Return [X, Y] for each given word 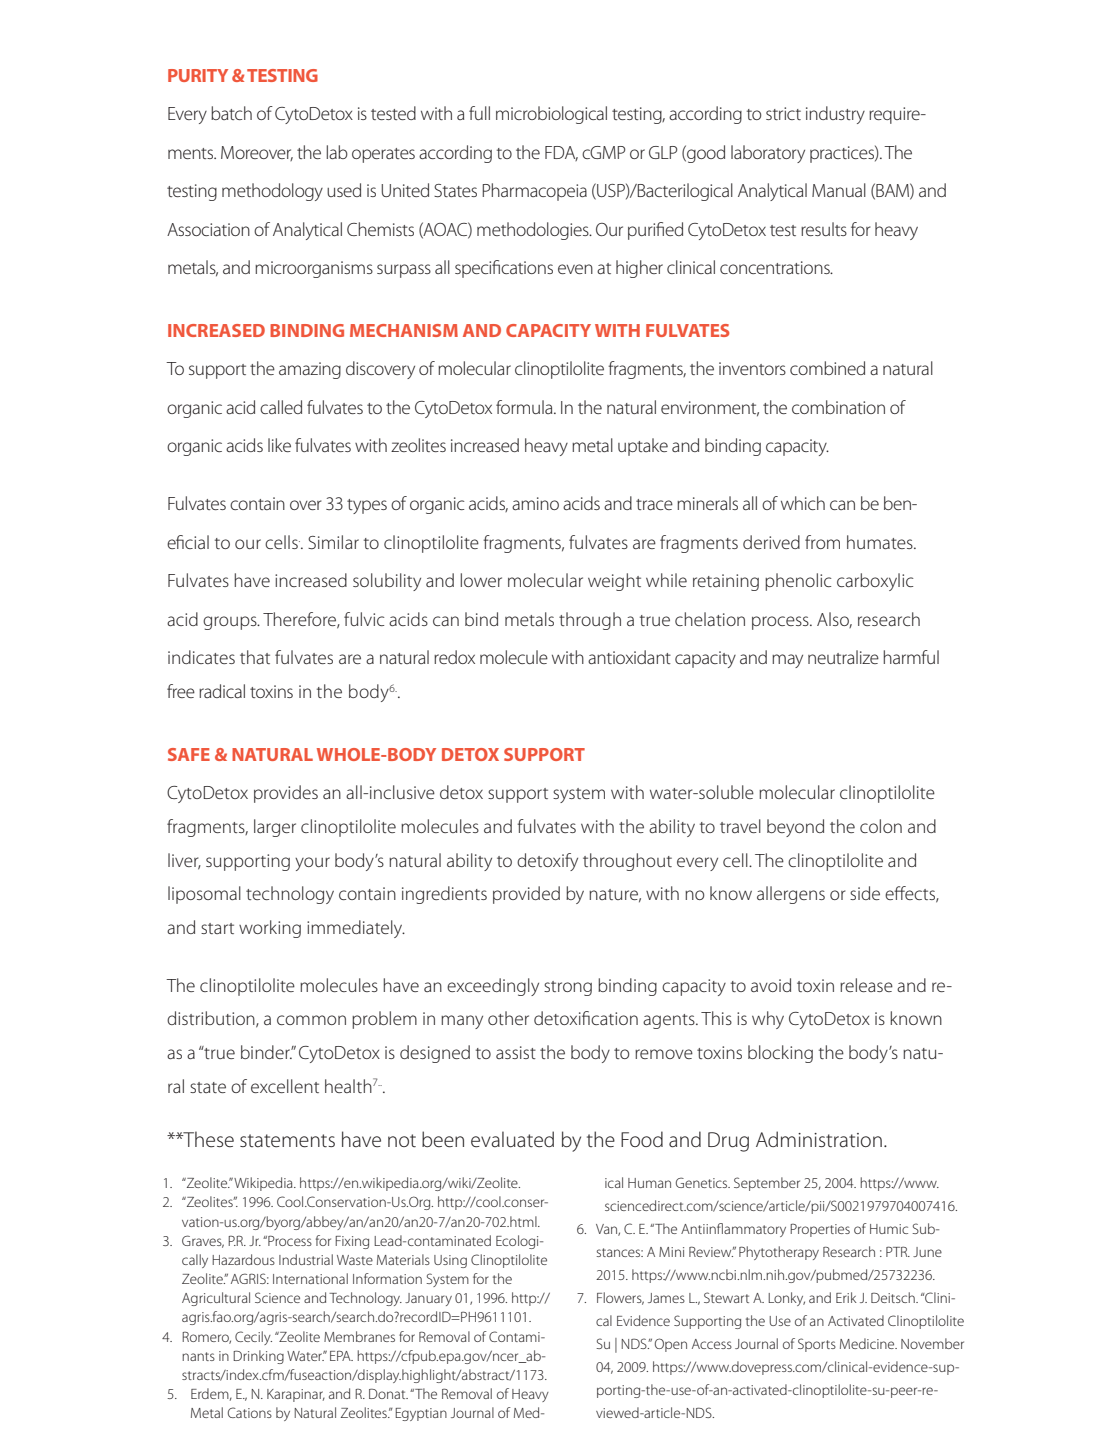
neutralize [843, 657]
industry [835, 115]
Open [671, 1345]
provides [286, 794]
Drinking [258, 1357]
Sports [817, 1345]
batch [231, 113]
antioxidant [629, 657]
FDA [561, 153]
